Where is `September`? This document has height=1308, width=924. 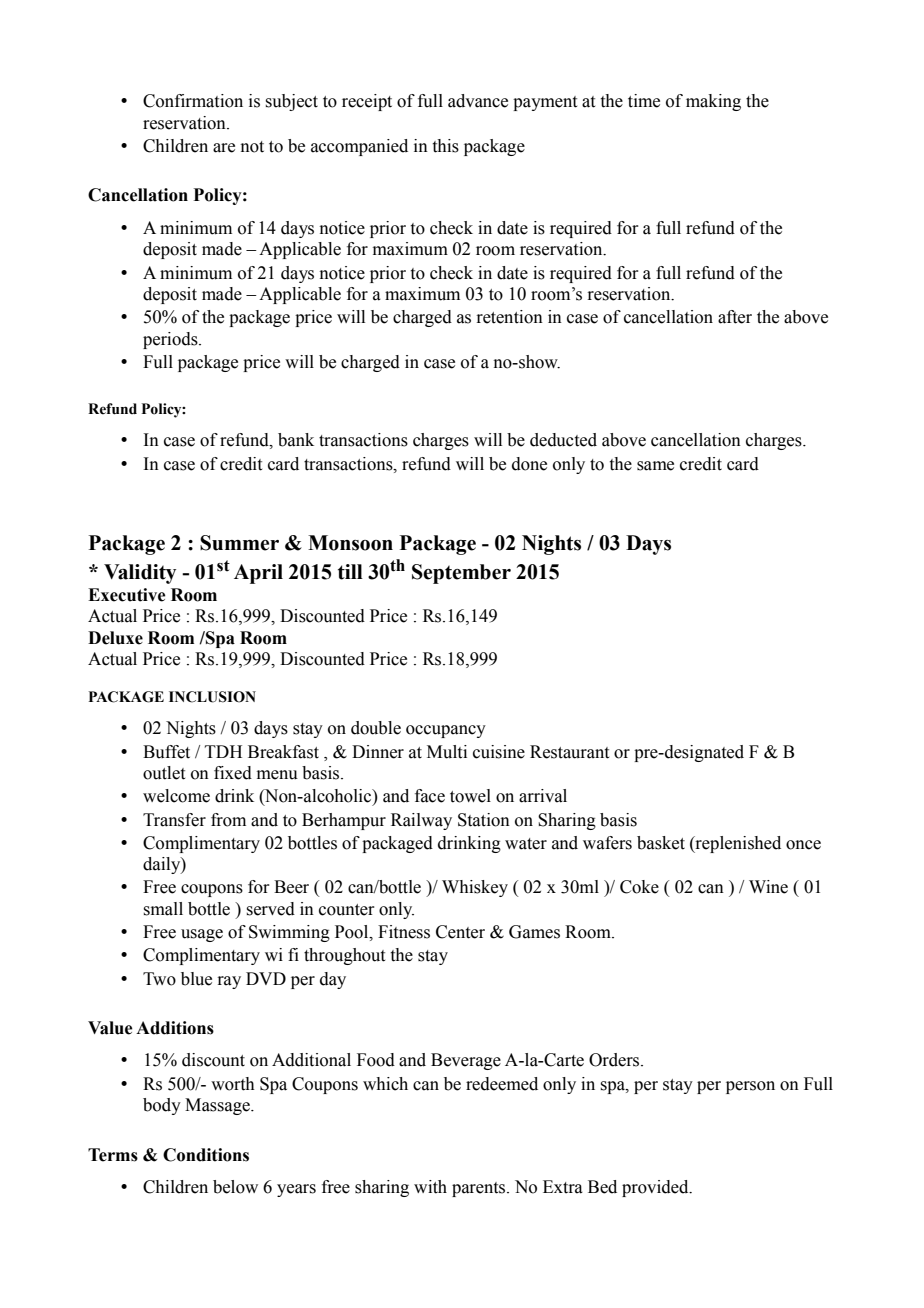 September is located at coordinates (461, 574).
